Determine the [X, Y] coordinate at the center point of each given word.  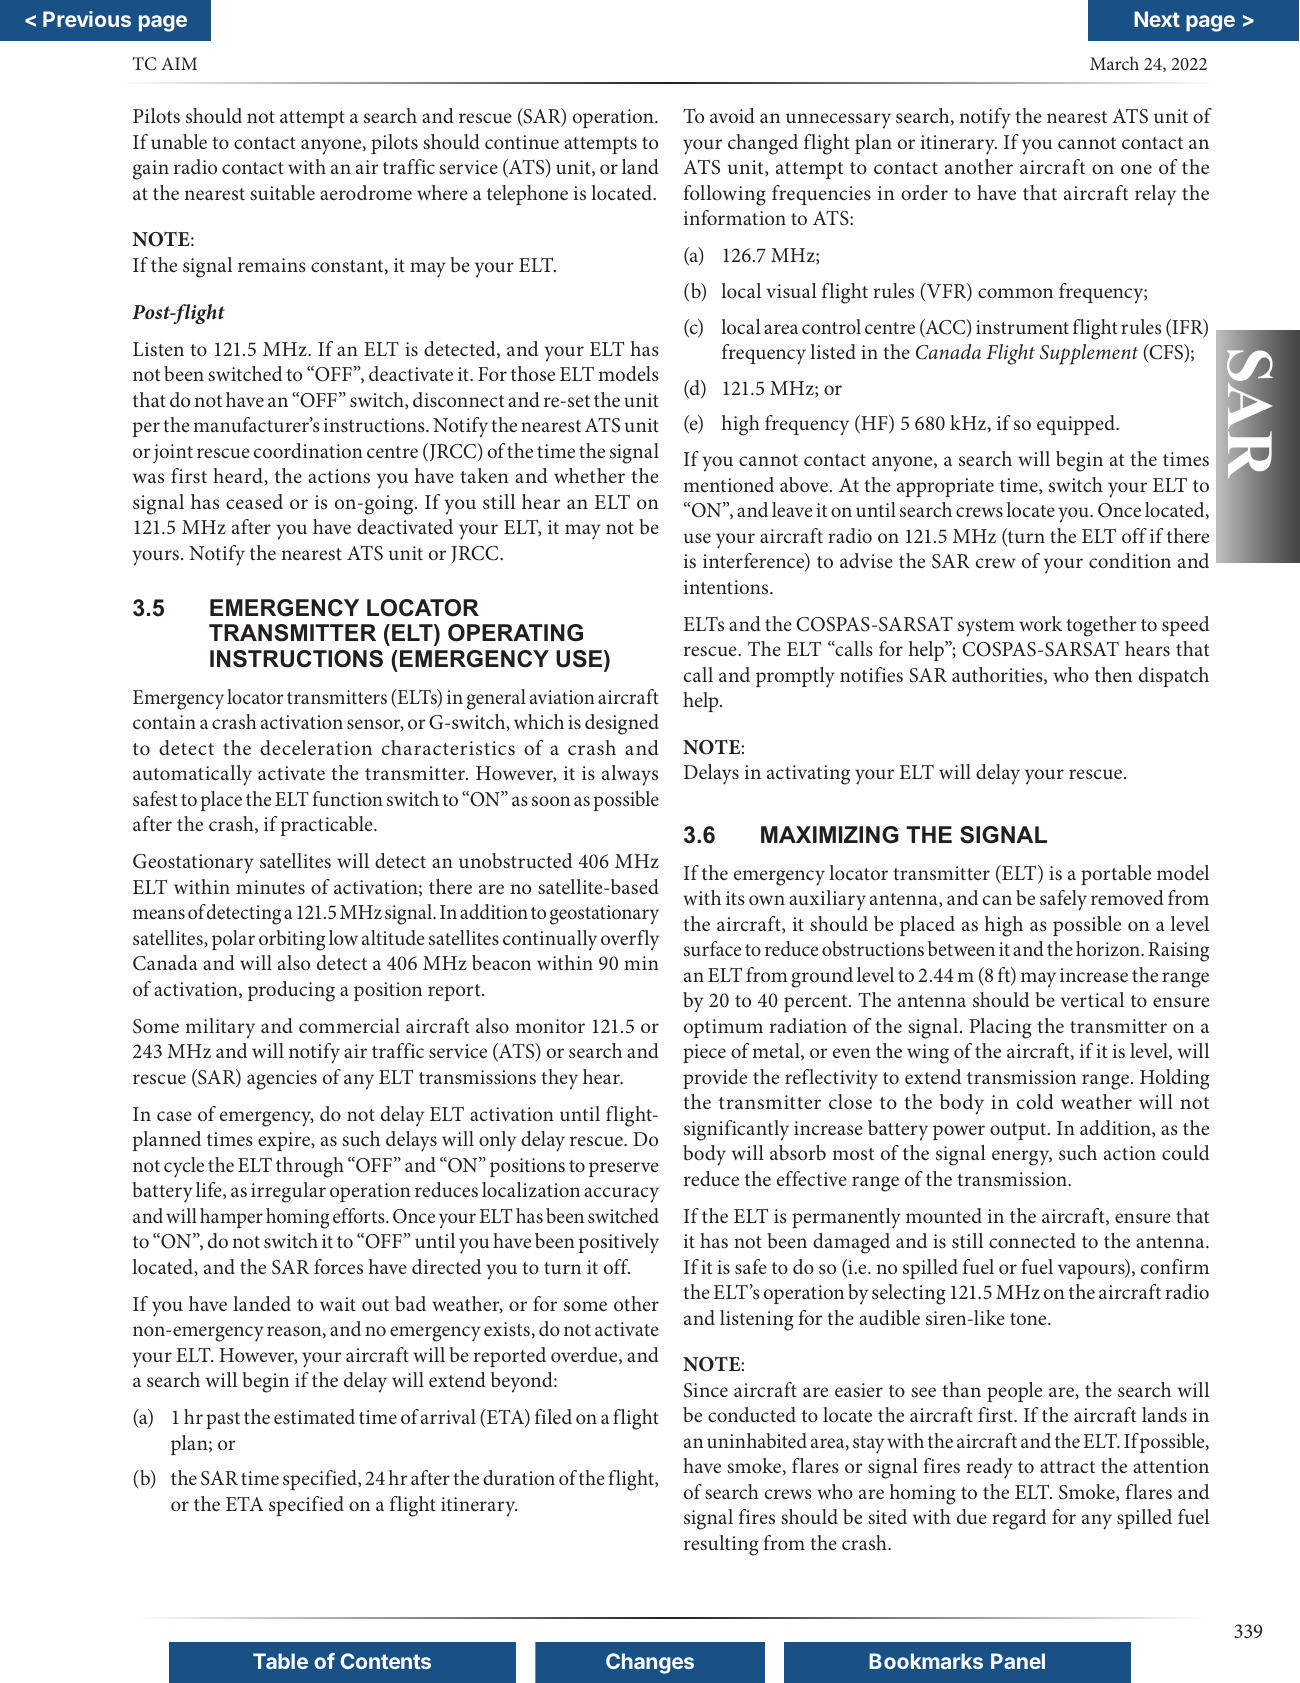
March [1114, 63]
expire [285, 1141]
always [630, 775]
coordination [308, 450]
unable [179, 141]
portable [1116, 875]
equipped [1077, 425]
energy [1022, 1158]
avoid [732, 115]
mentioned [728, 484]
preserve [624, 1169]
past [223, 1420]
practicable [328, 826]
